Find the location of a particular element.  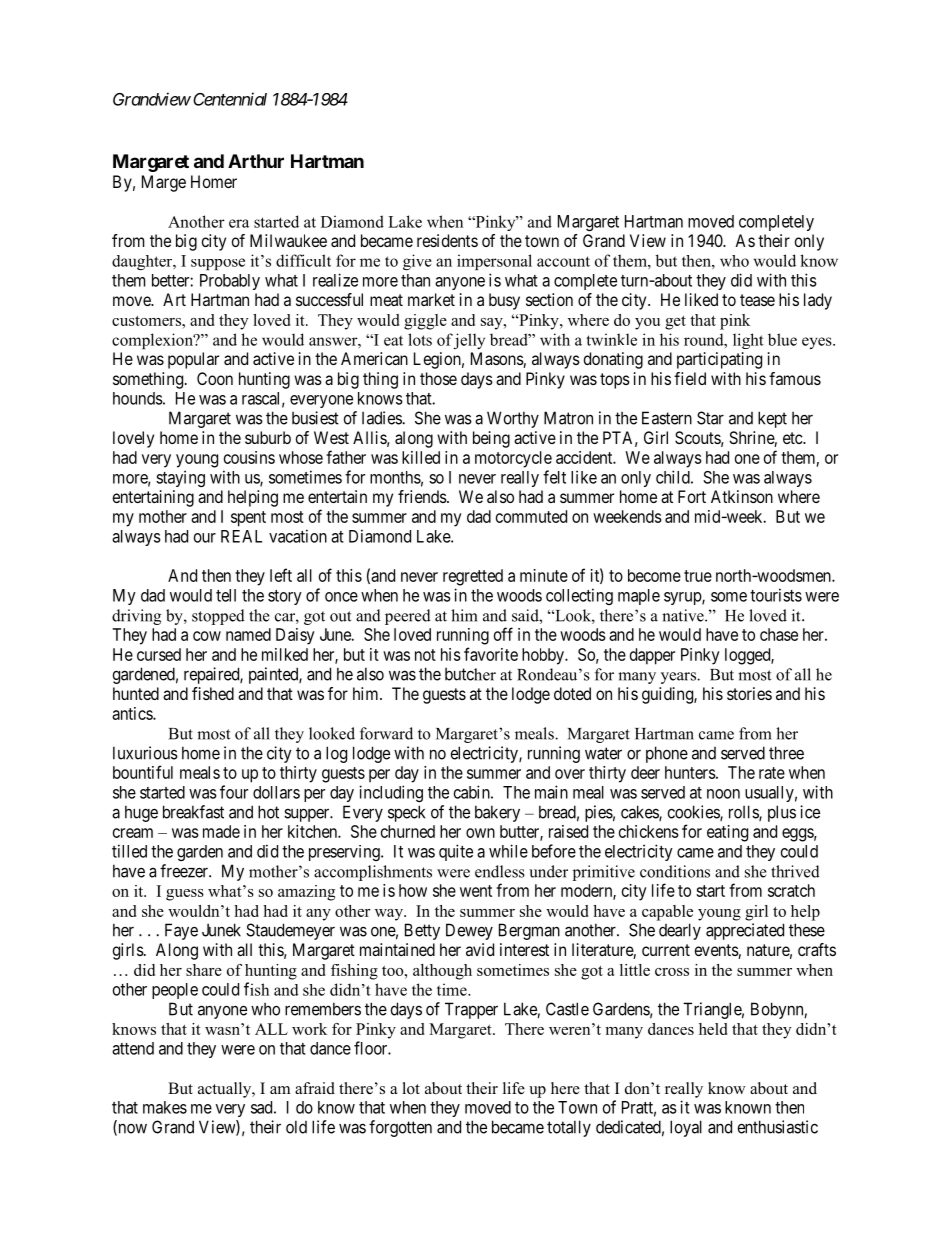

Centennial is located at coordinates (230, 99).
